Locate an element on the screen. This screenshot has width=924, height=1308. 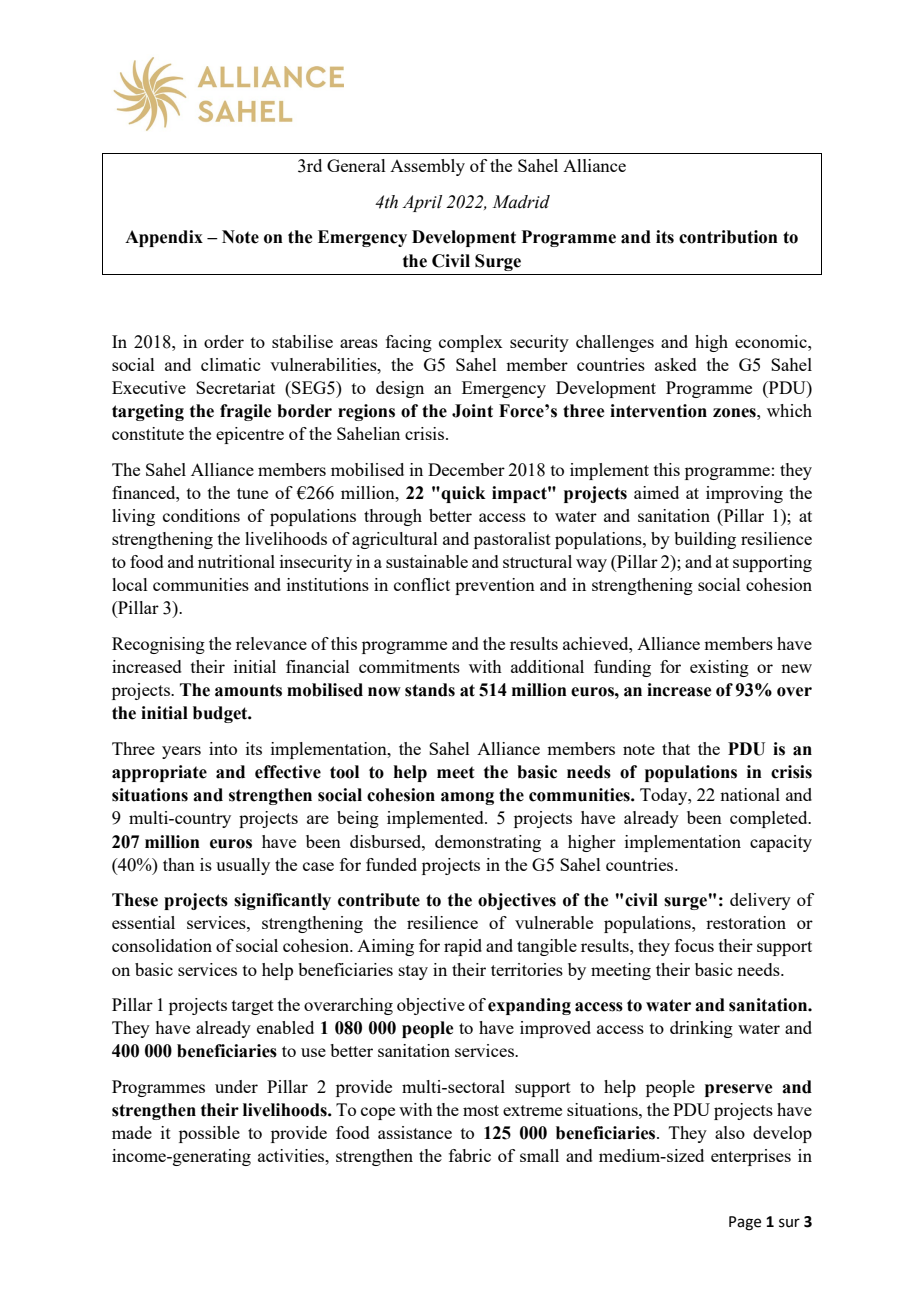
possible is located at coordinates (209, 1134).
